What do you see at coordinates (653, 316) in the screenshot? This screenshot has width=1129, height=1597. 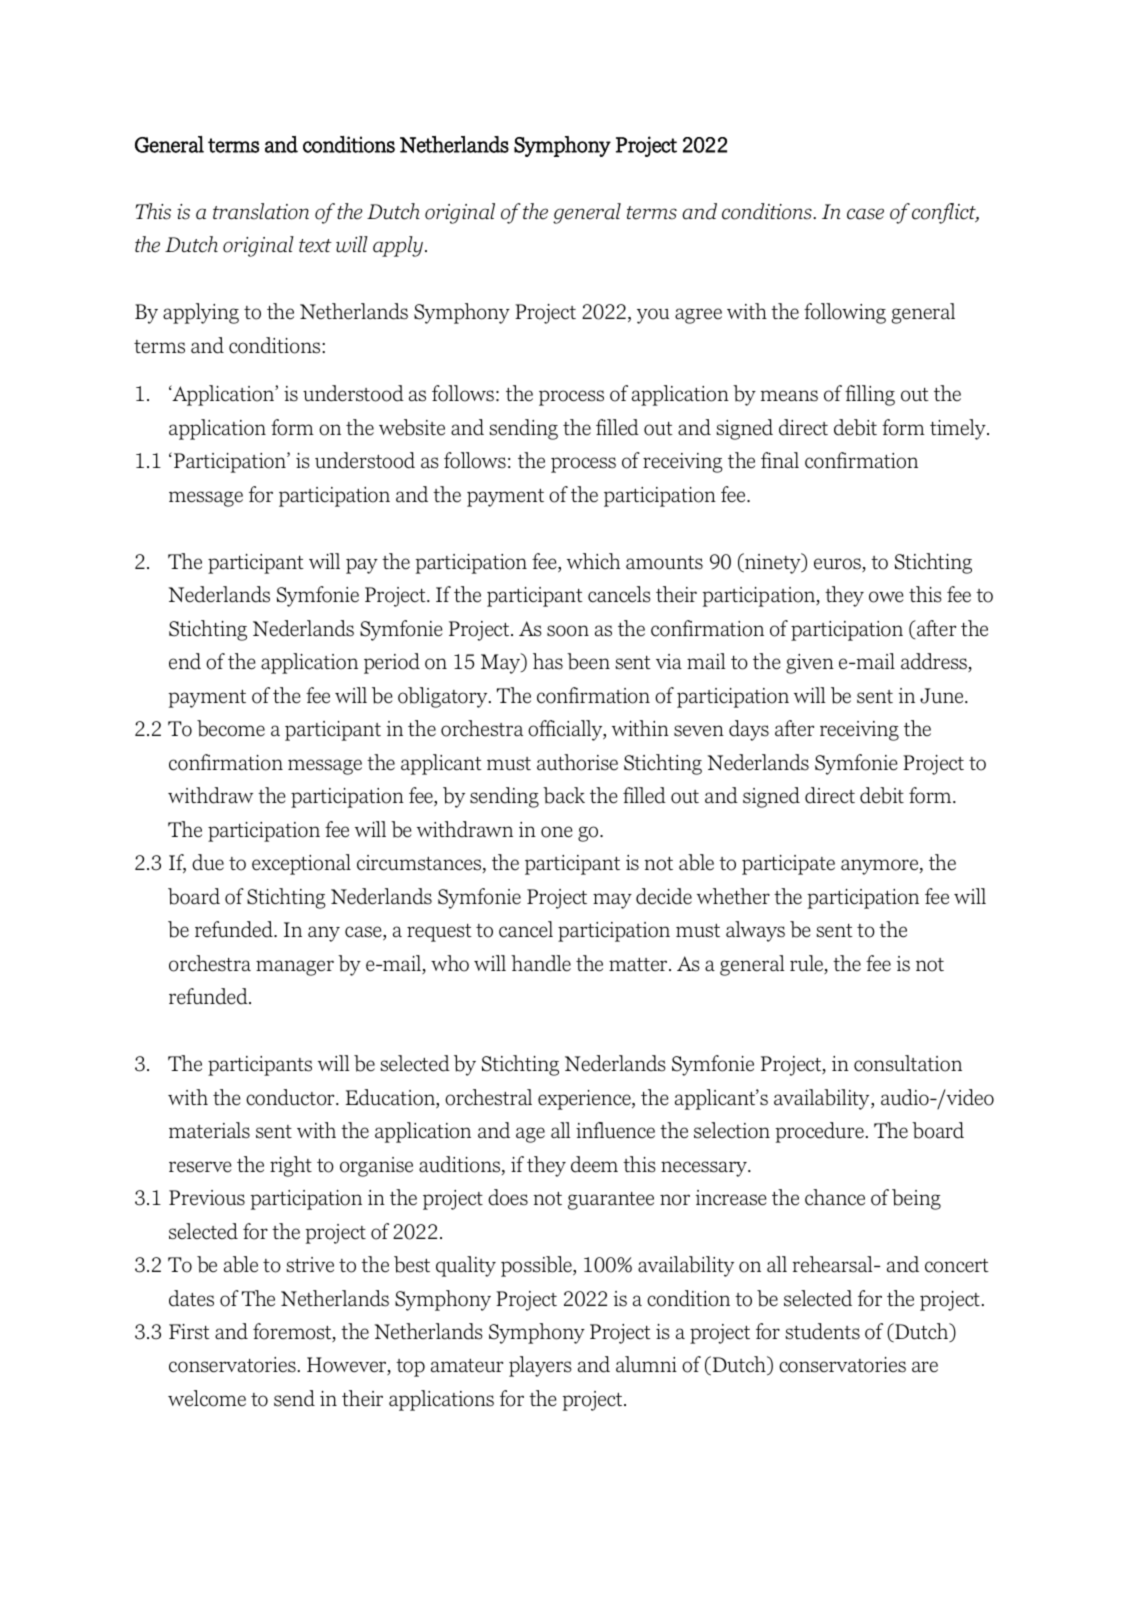 I see `you` at bounding box center [653, 316].
